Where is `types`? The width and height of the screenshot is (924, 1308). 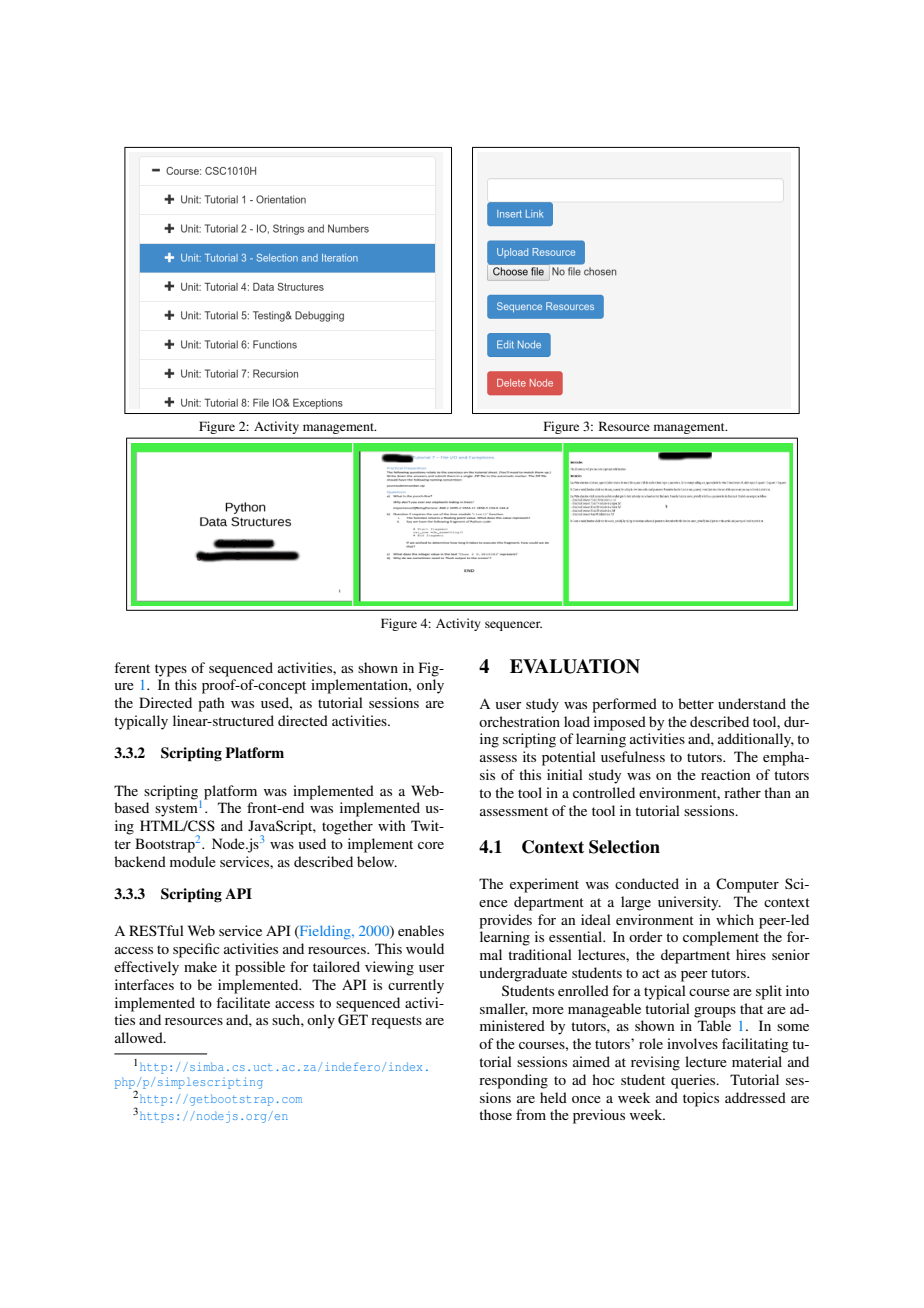
types is located at coordinates (171, 670).
